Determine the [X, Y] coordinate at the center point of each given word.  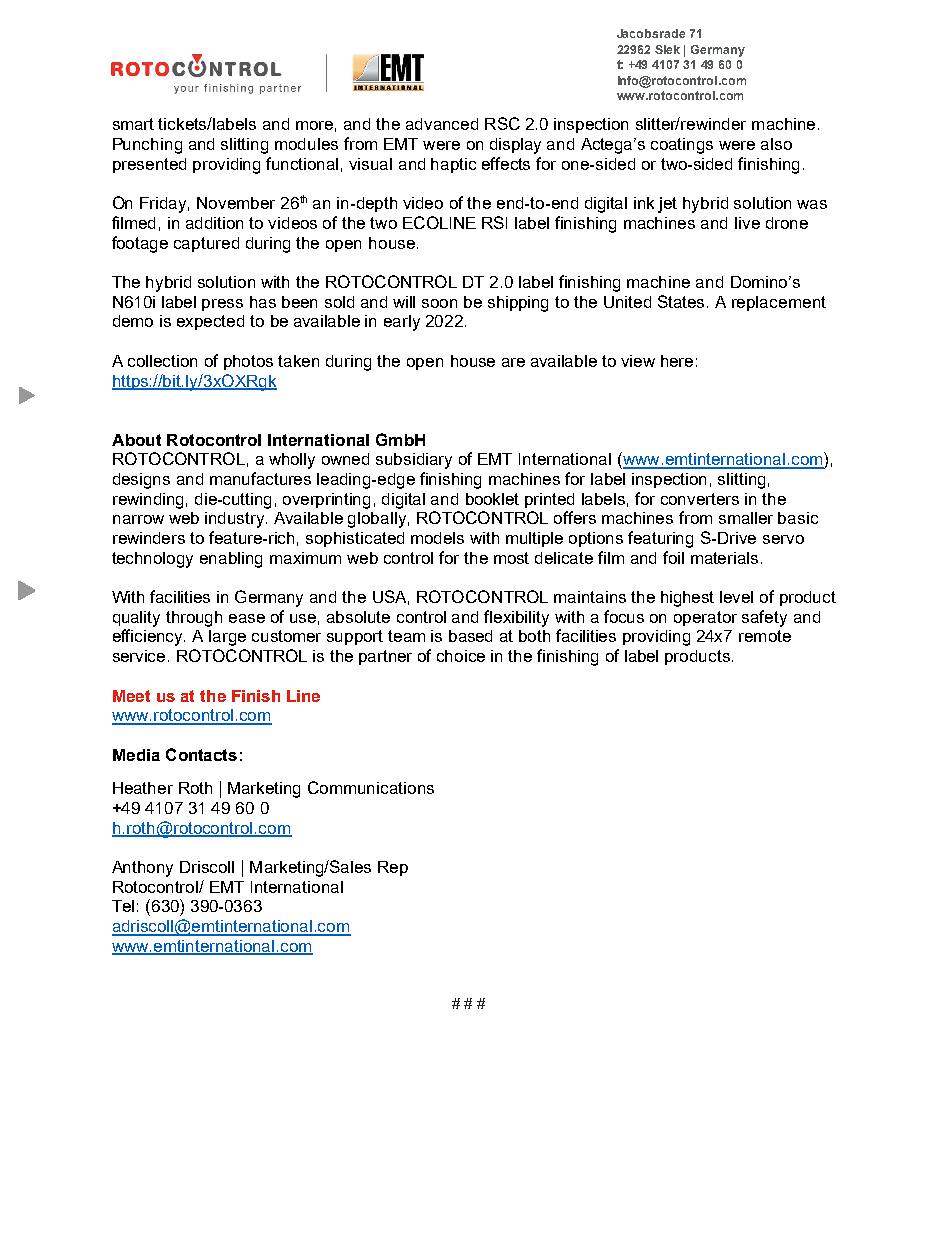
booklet [492, 499]
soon [439, 303]
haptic [453, 165]
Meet [131, 696]
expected [210, 322]
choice [461, 656]
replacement [779, 303]
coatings [682, 146]
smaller [746, 518]
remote [765, 636]
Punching [147, 146]
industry [236, 520]
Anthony [142, 869]
